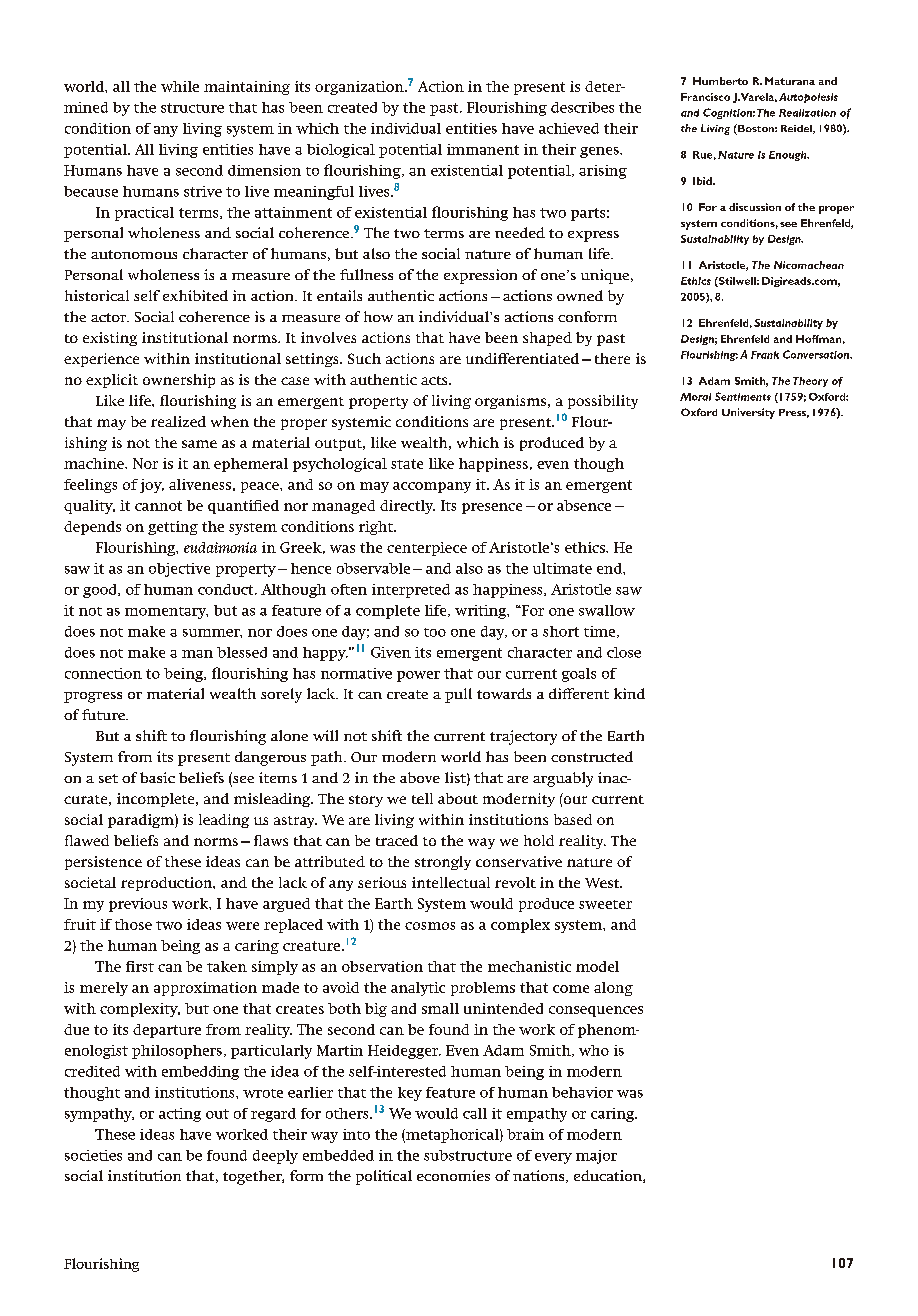 This document has width=918, height=1316. Describe the element at coordinates (435, 380) in the document. I see `acts` at that location.
